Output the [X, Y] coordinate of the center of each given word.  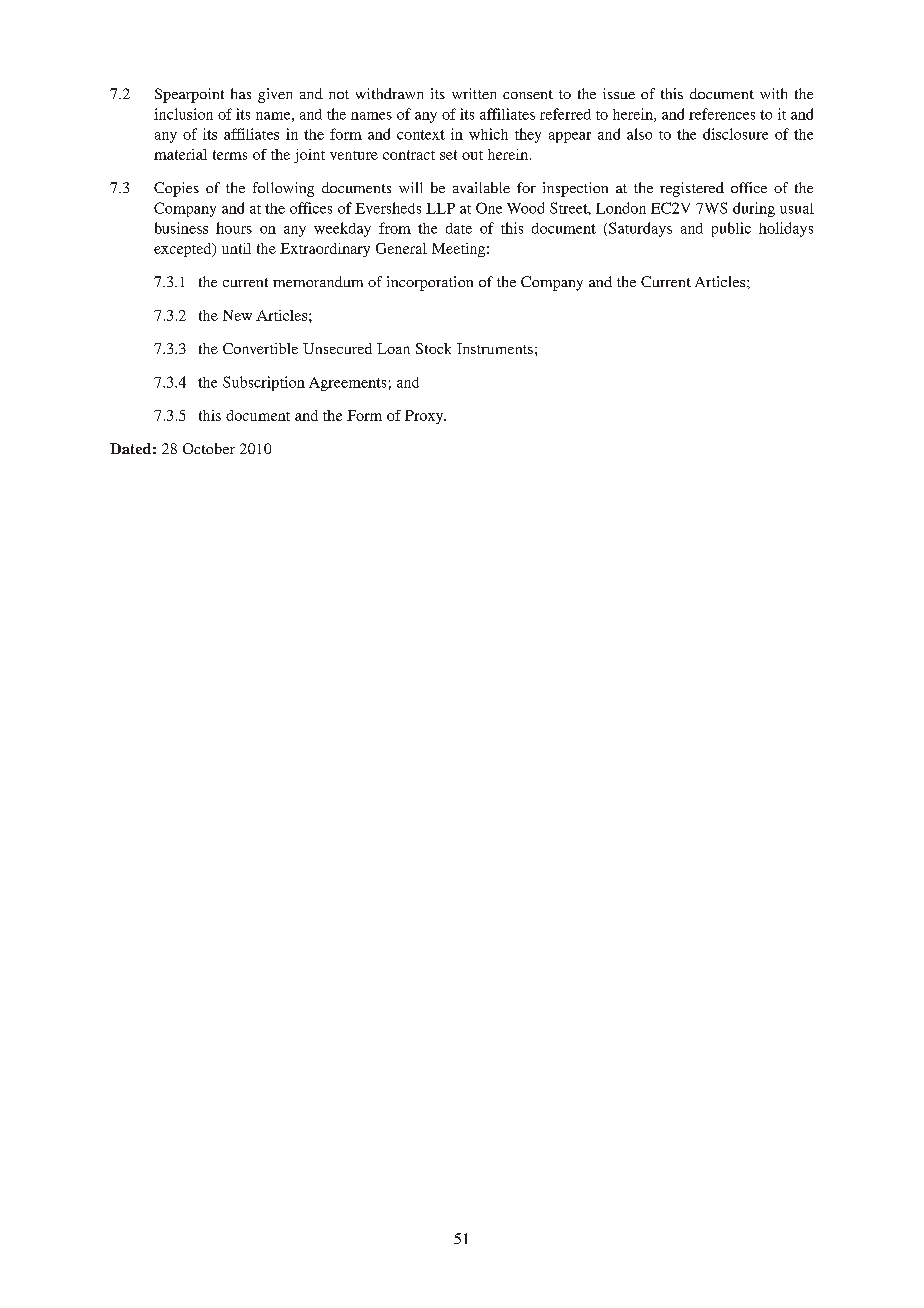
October [209, 448]
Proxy [425, 417]
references [722, 114]
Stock [433, 348]
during [754, 209]
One [489, 208]
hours [234, 228]
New [237, 315]
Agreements [347, 384]
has [241, 93]
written [474, 93]
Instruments [495, 348]
